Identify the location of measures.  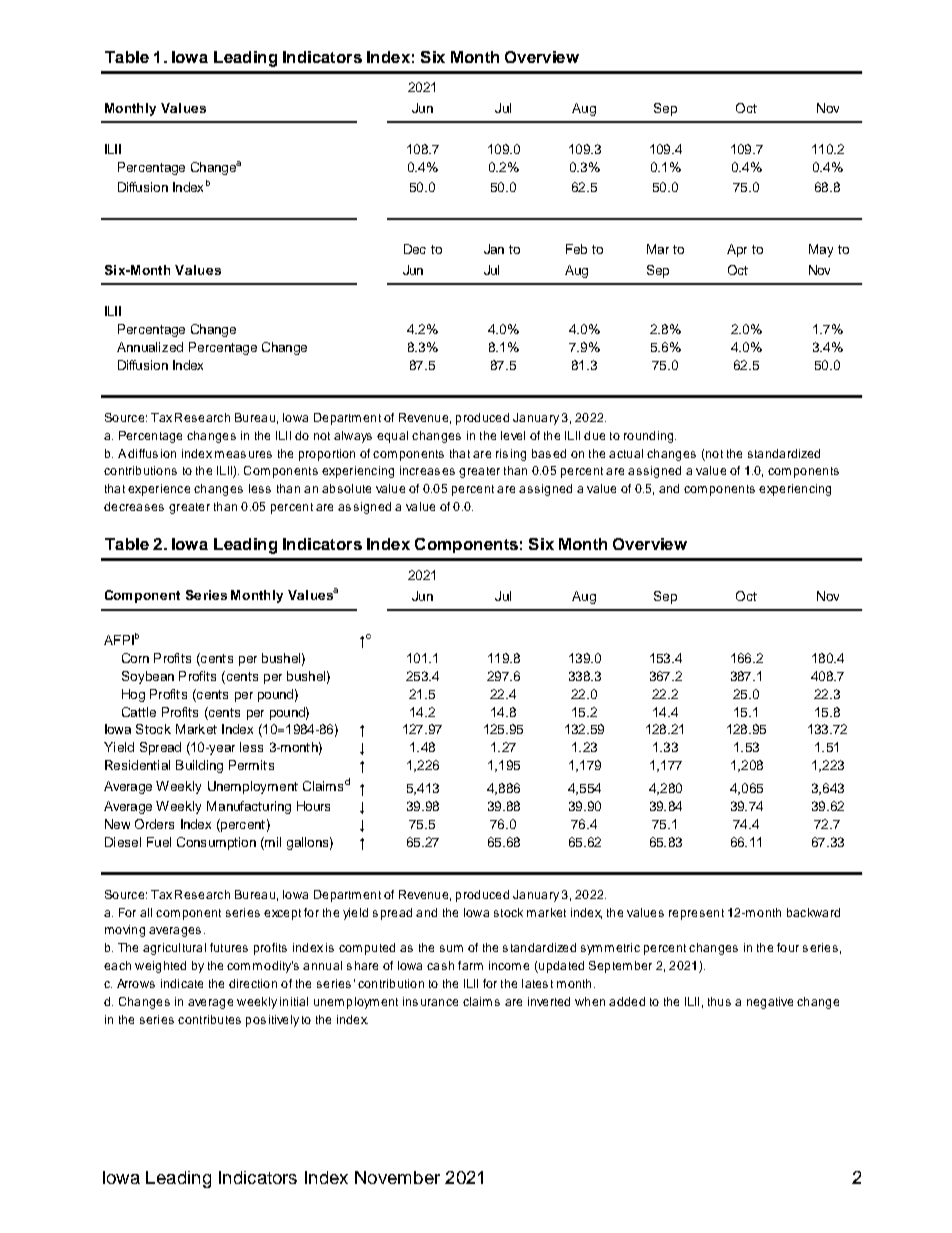
(243, 454).
